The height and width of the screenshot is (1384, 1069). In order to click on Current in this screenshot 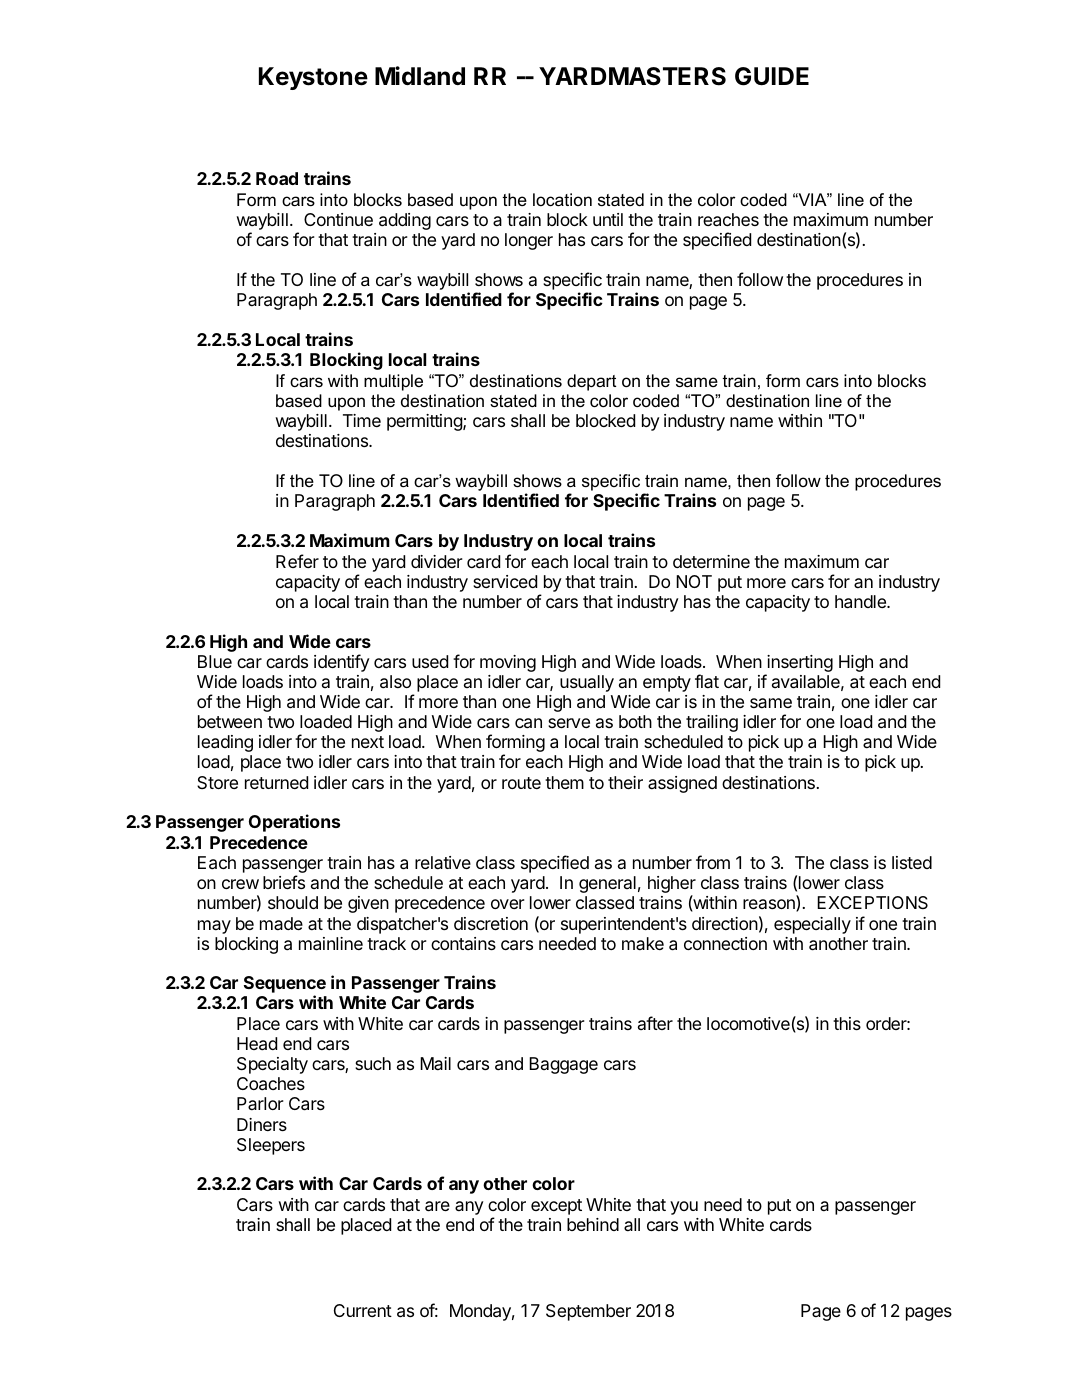, I will do `click(363, 1310)`.
